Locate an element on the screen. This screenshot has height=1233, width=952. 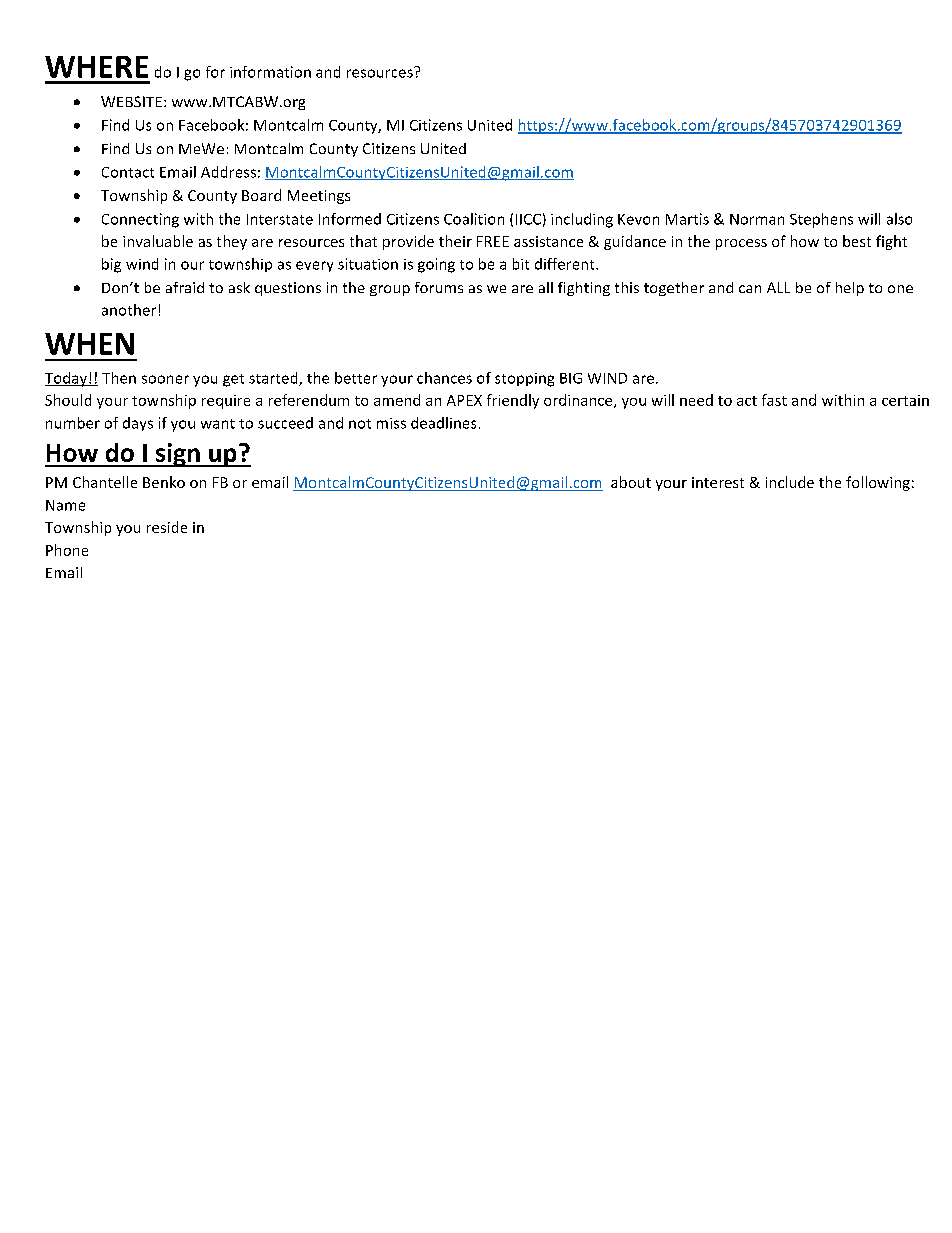
reside is located at coordinates (167, 527).
